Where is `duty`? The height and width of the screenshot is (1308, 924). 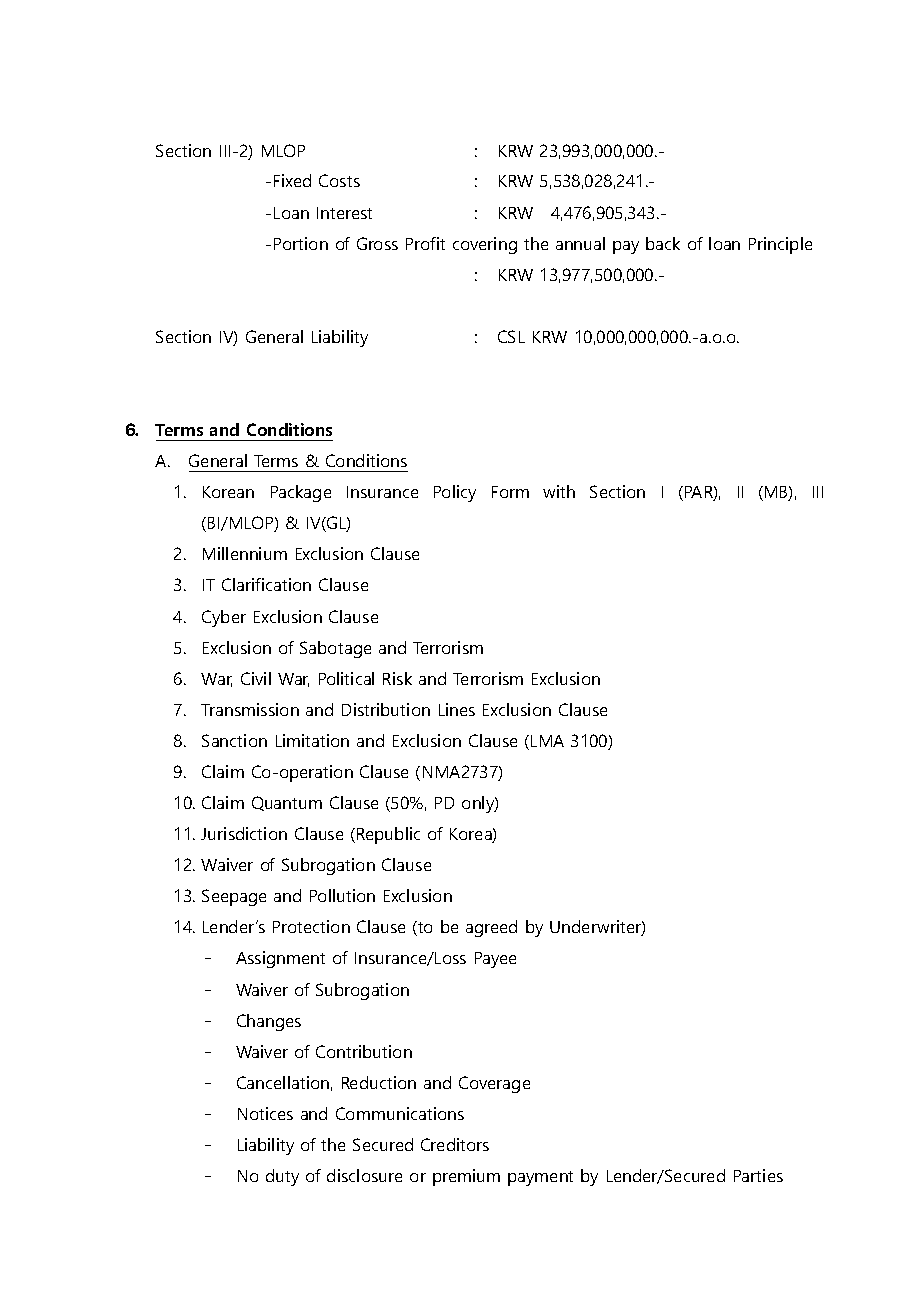
duty is located at coordinates (282, 1177).
